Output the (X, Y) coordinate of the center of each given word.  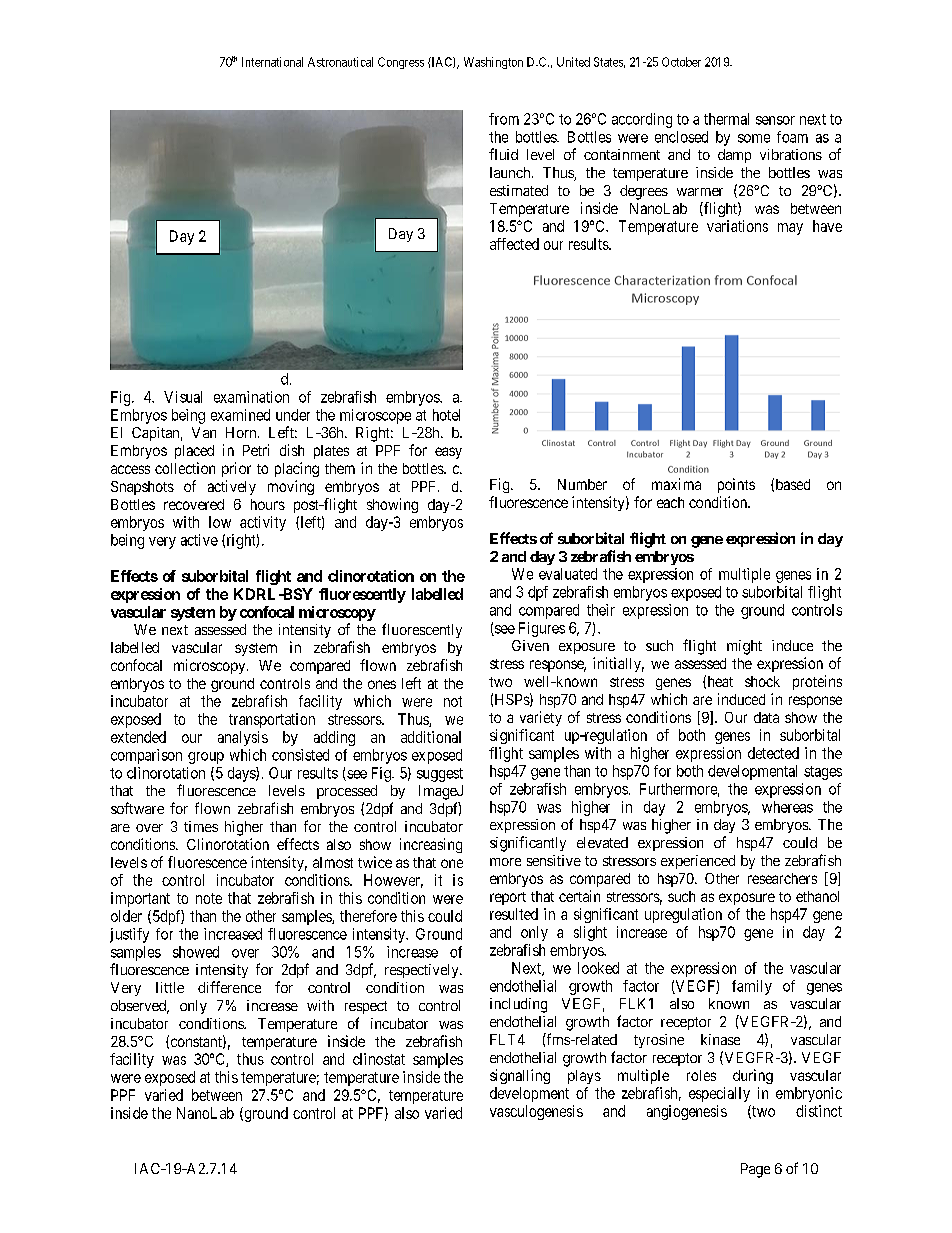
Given (530, 645)
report (508, 898)
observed (140, 1007)
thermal (726, 119)
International (272, 62)
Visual (183, 397)
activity (263, 523)
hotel (446, 415)
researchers (782, 878)
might (744, 647)
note (209, 898)
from (504, 119)
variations (737, 226)
